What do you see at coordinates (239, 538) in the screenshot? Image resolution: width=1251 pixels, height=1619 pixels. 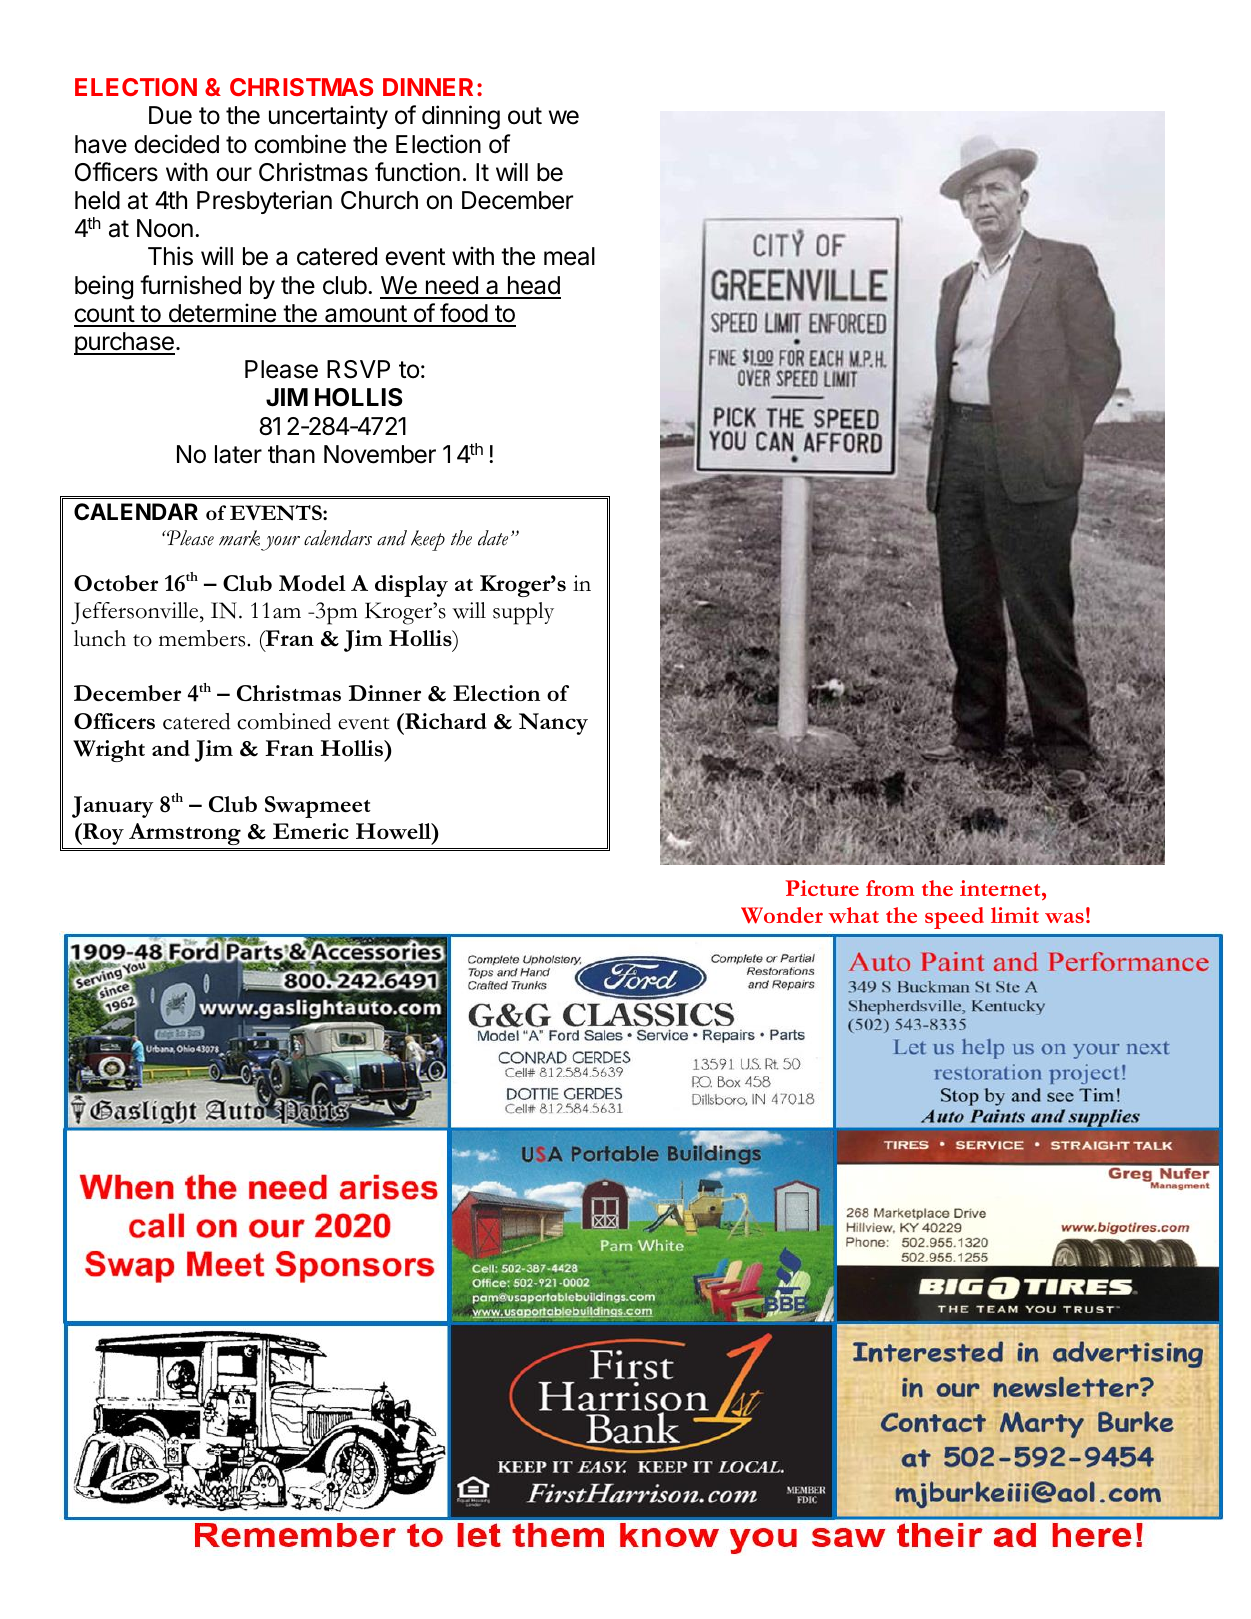 I see `mark` at bounding box center [239, 538].
